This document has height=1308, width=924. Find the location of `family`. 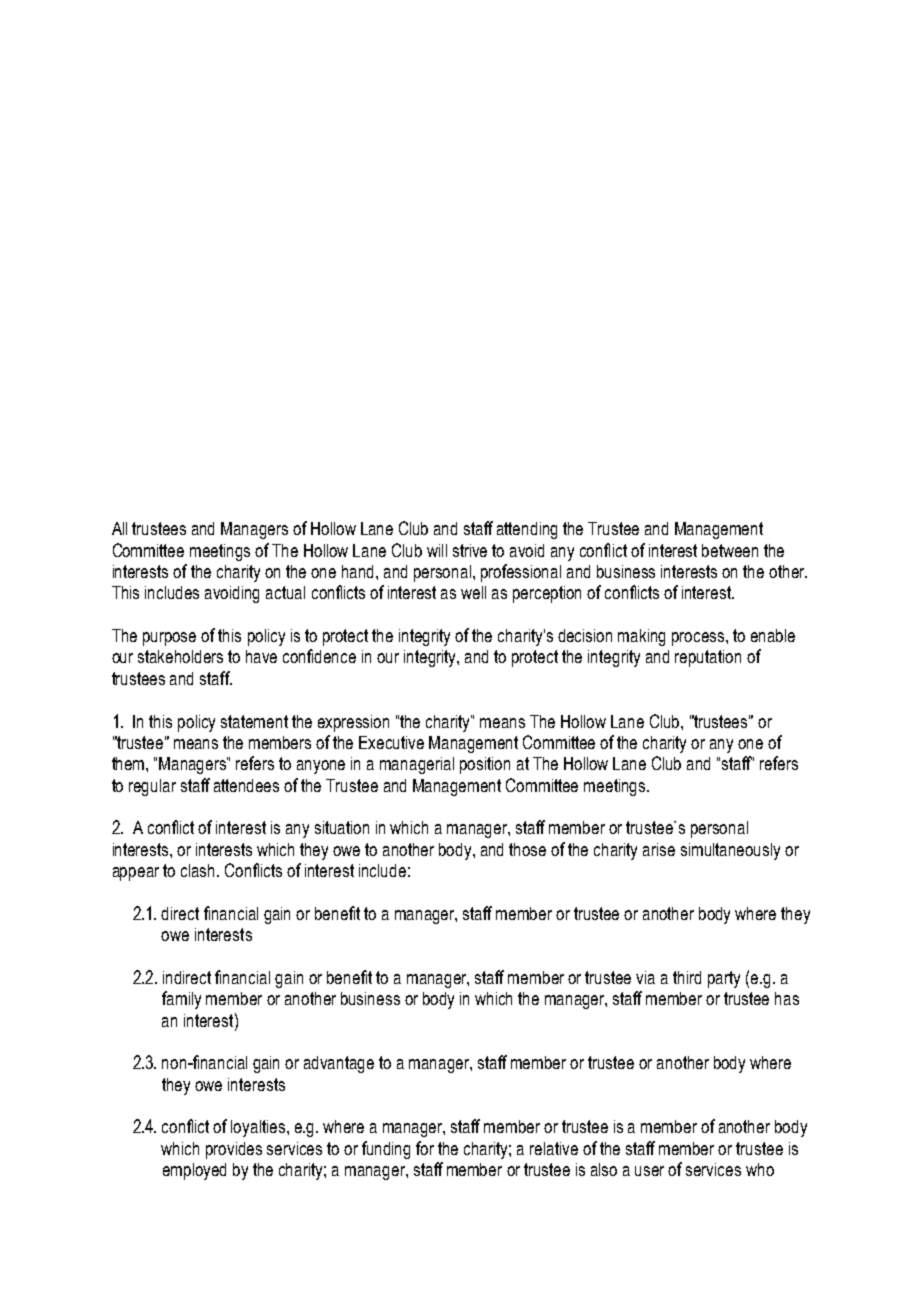

family is located at coordinates (181, 1000).
